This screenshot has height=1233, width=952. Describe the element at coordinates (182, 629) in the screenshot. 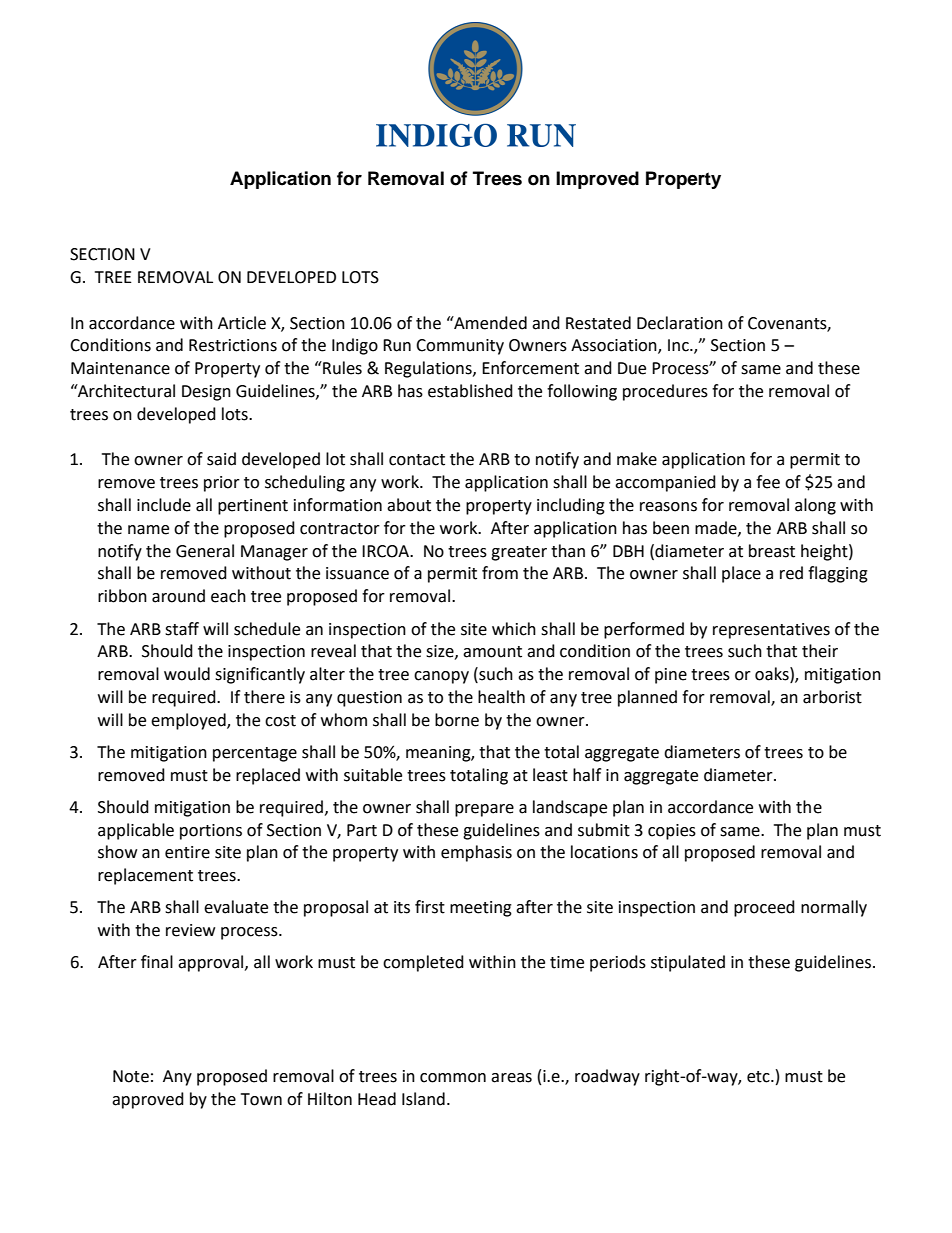

I see `staff` at that location.
